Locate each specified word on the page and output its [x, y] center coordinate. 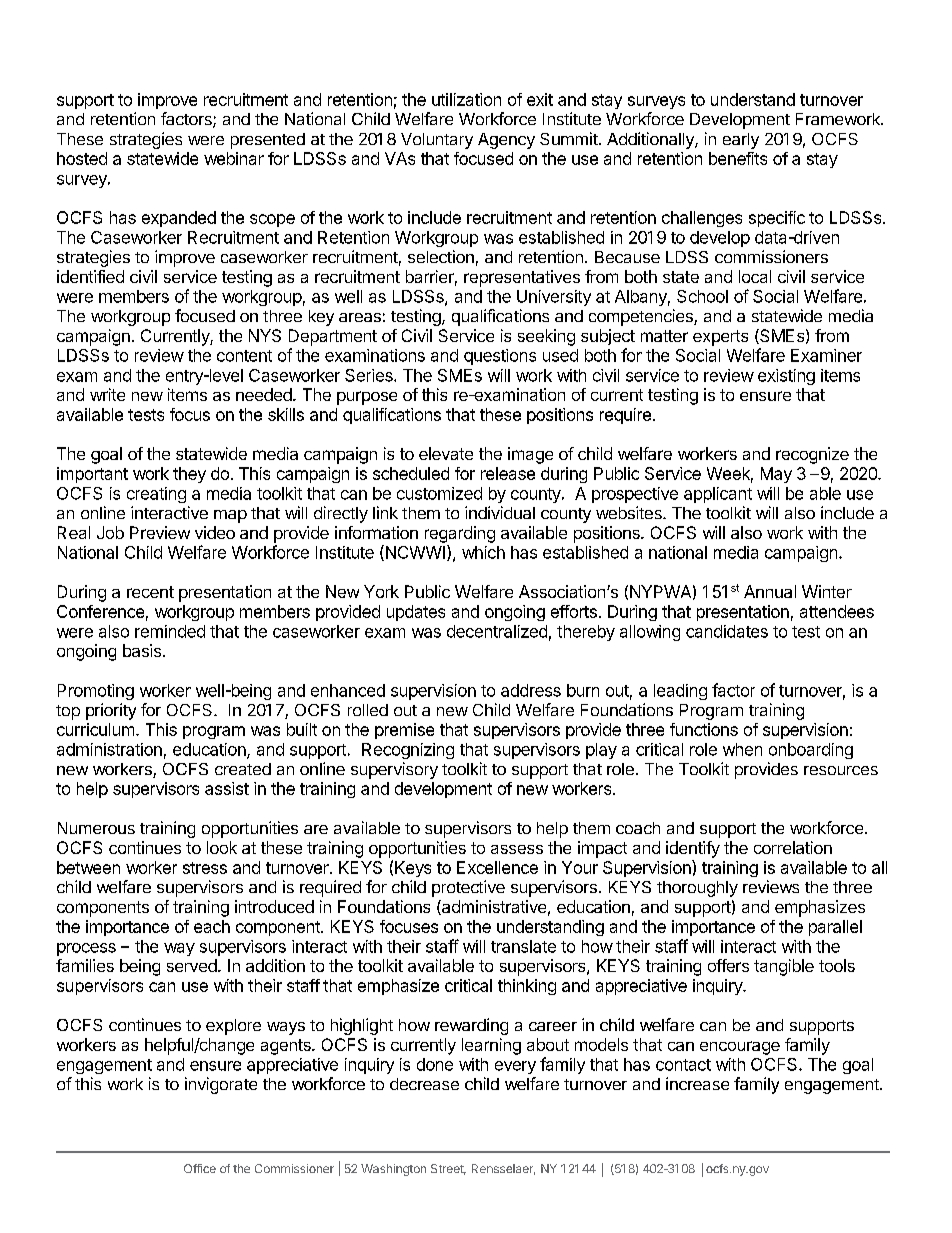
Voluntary [437, 141]
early [741, 141]
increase [697, 1083]
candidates [727, 631]
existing [786, 377]
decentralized [497, 631]
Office [200, 1168]
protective [468, 888]
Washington [393, 1170]
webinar [234, 158]
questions [500, 357]
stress [205, 868]
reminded [170, 631]
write [107, 394]
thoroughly [697, 889]
